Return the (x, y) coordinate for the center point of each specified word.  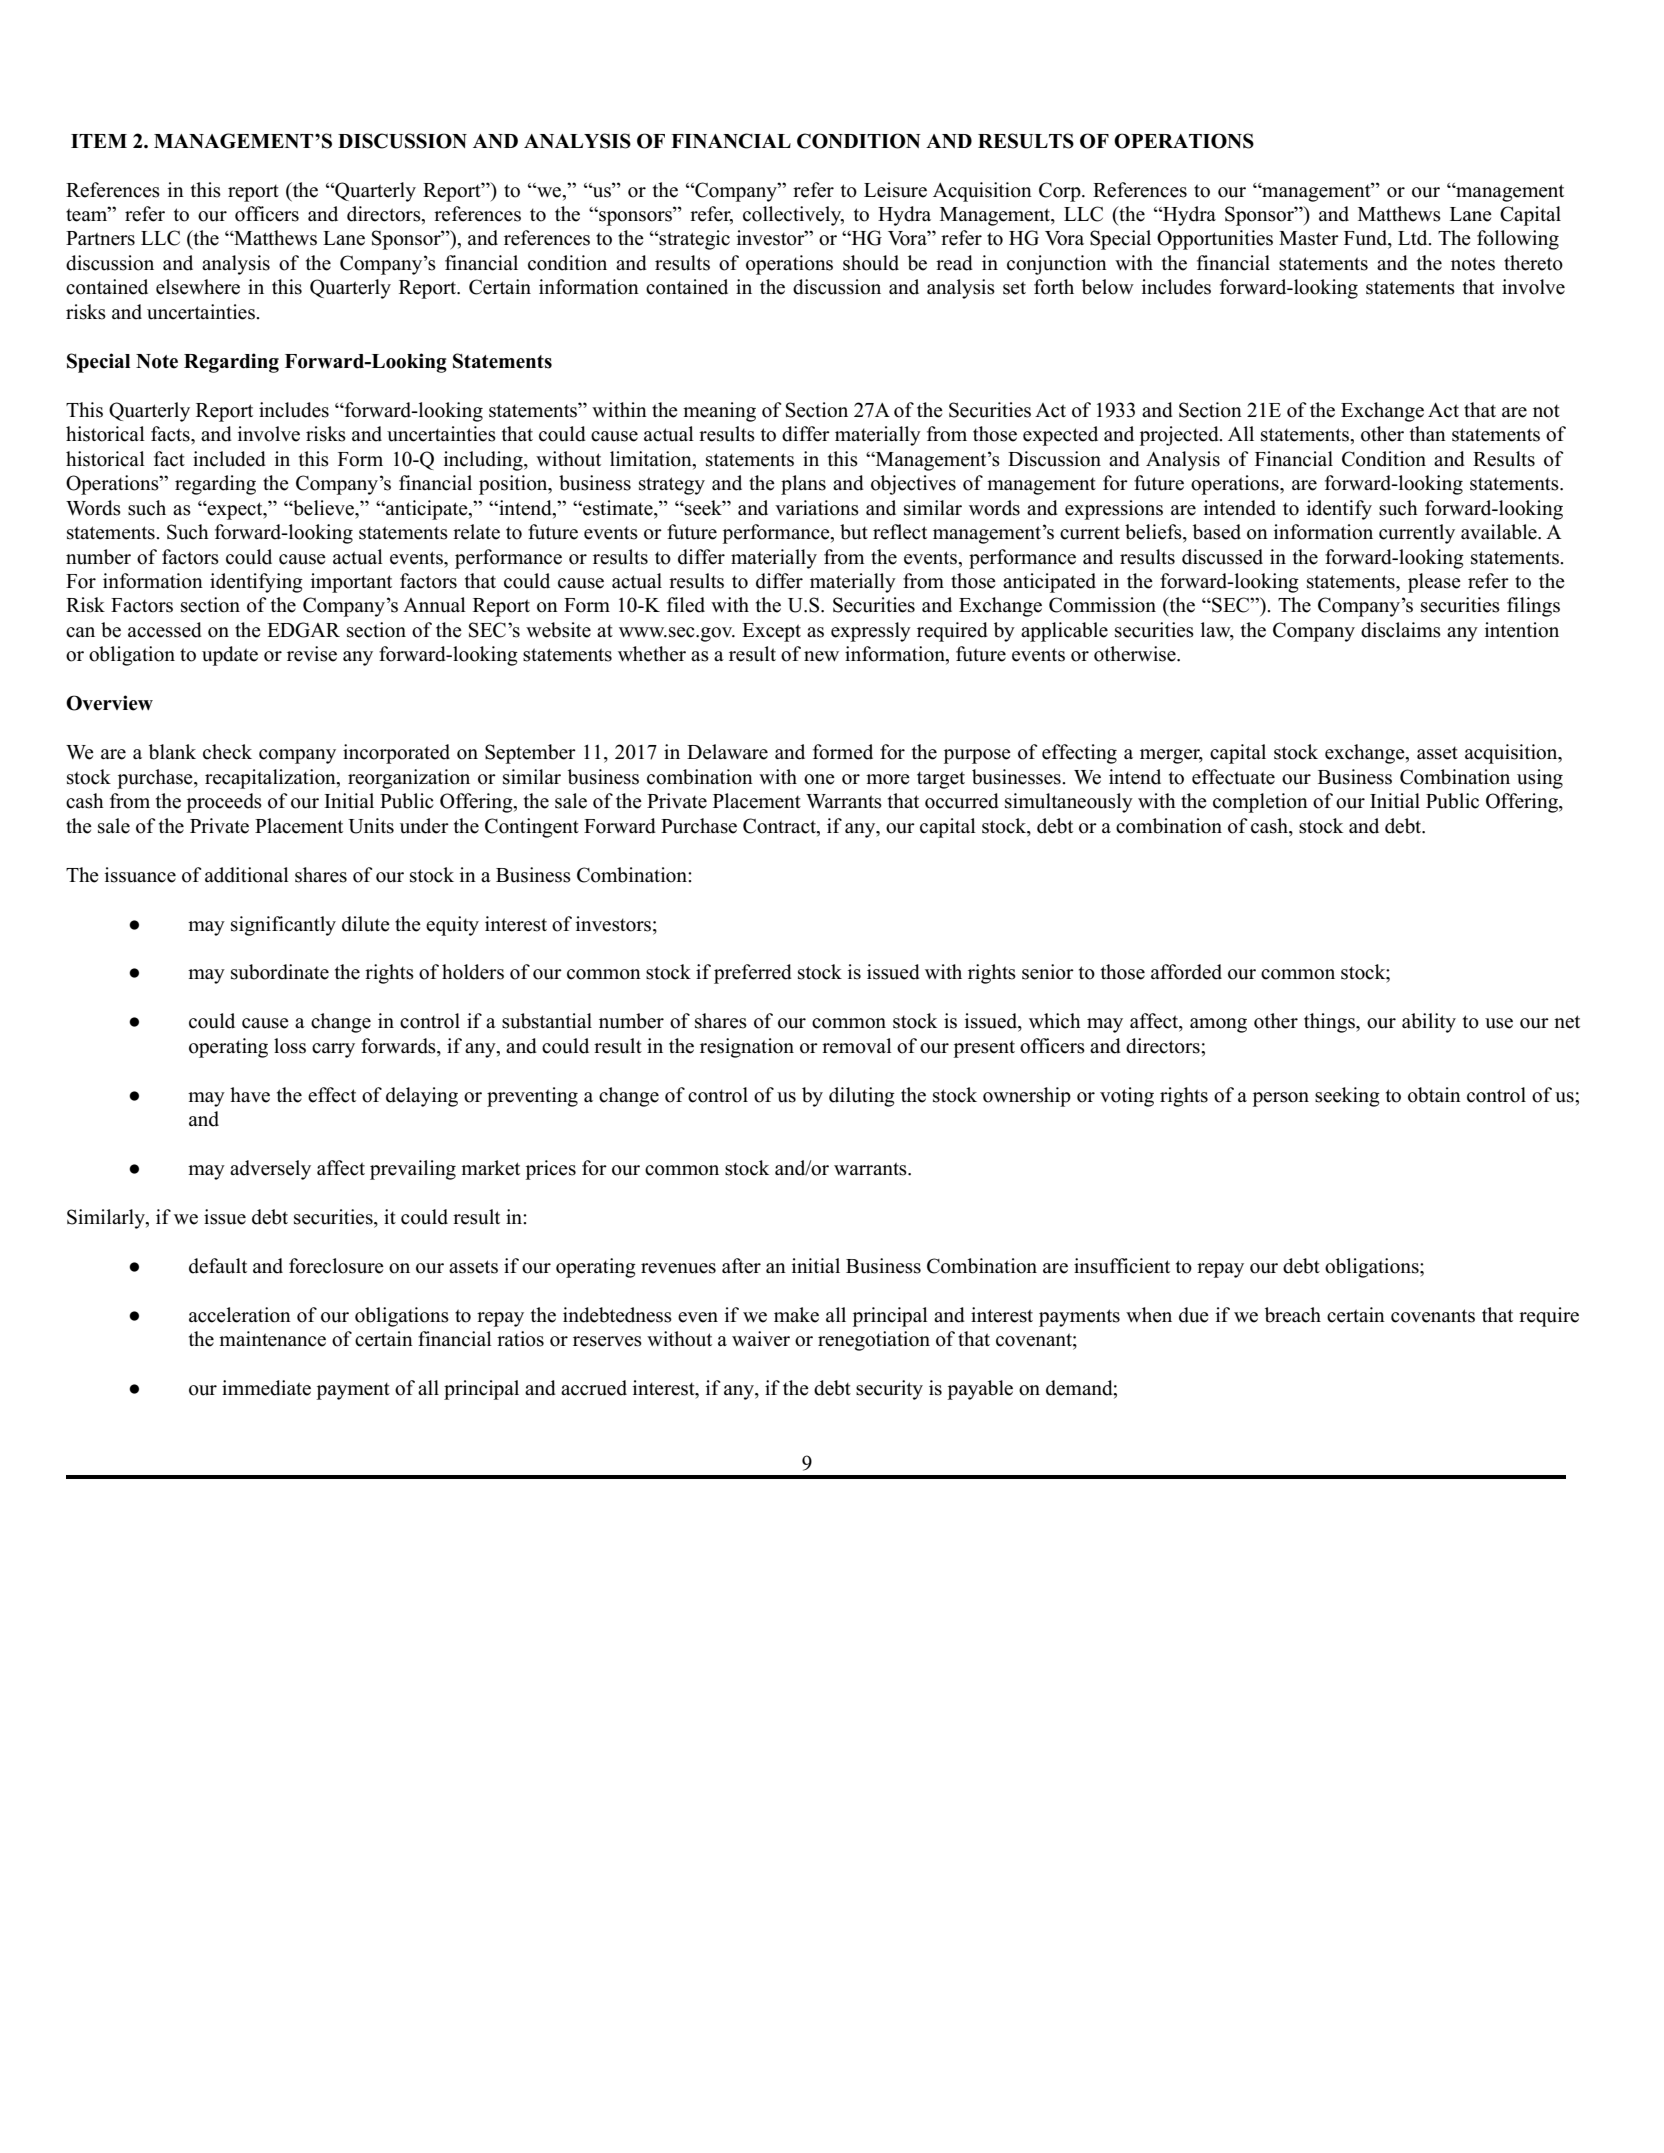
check (227, 752)
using (1540, 779)
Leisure (895, 190)
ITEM (99, 141)
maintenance (272, 1339)
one (819, 779)
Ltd (1414, 238)
